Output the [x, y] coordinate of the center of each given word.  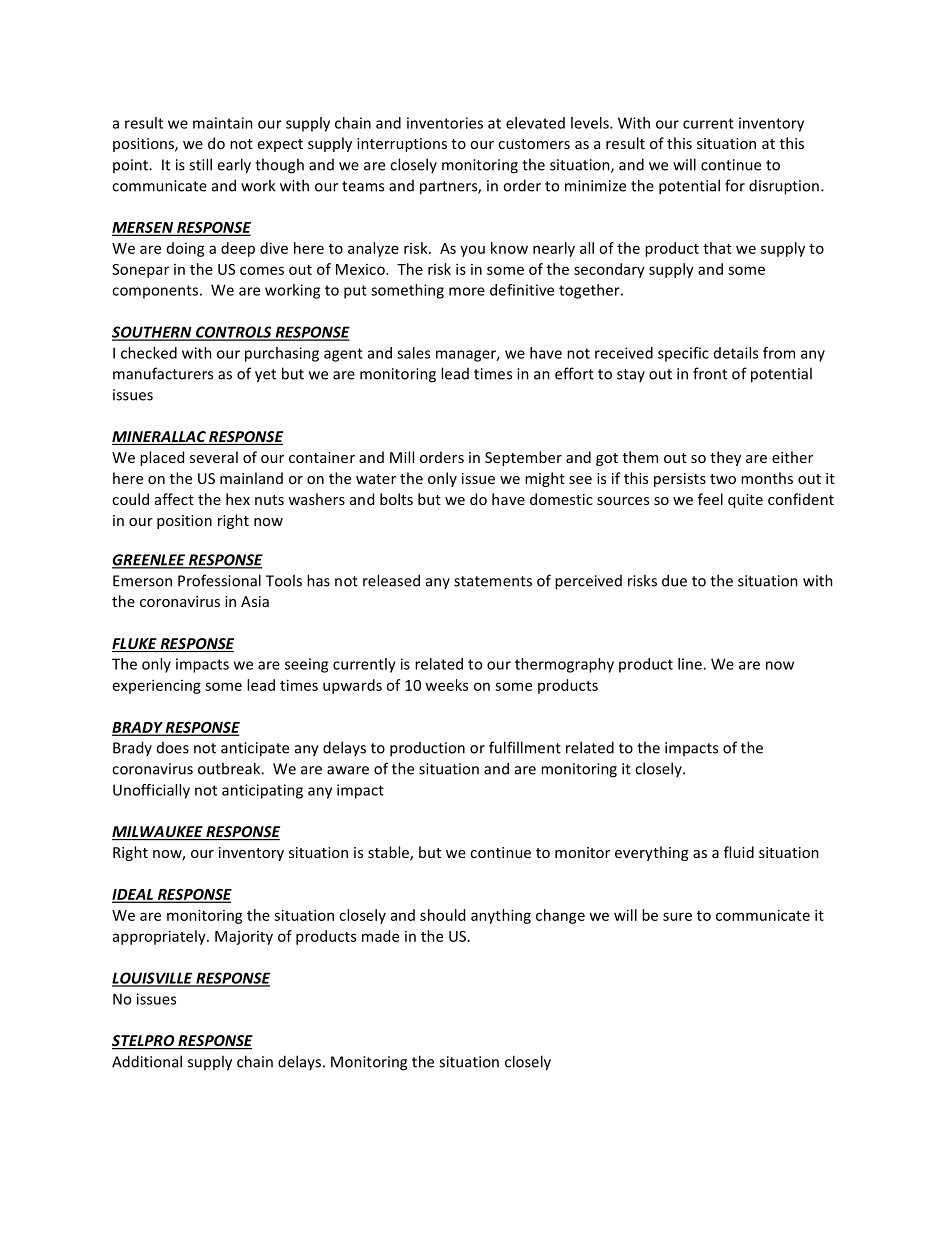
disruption [784, 187]
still [200, 164]
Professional [219, 580]
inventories [445, 123]
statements [493, 581]
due [674, 580]
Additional [147, 1061]
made [380, 936]
